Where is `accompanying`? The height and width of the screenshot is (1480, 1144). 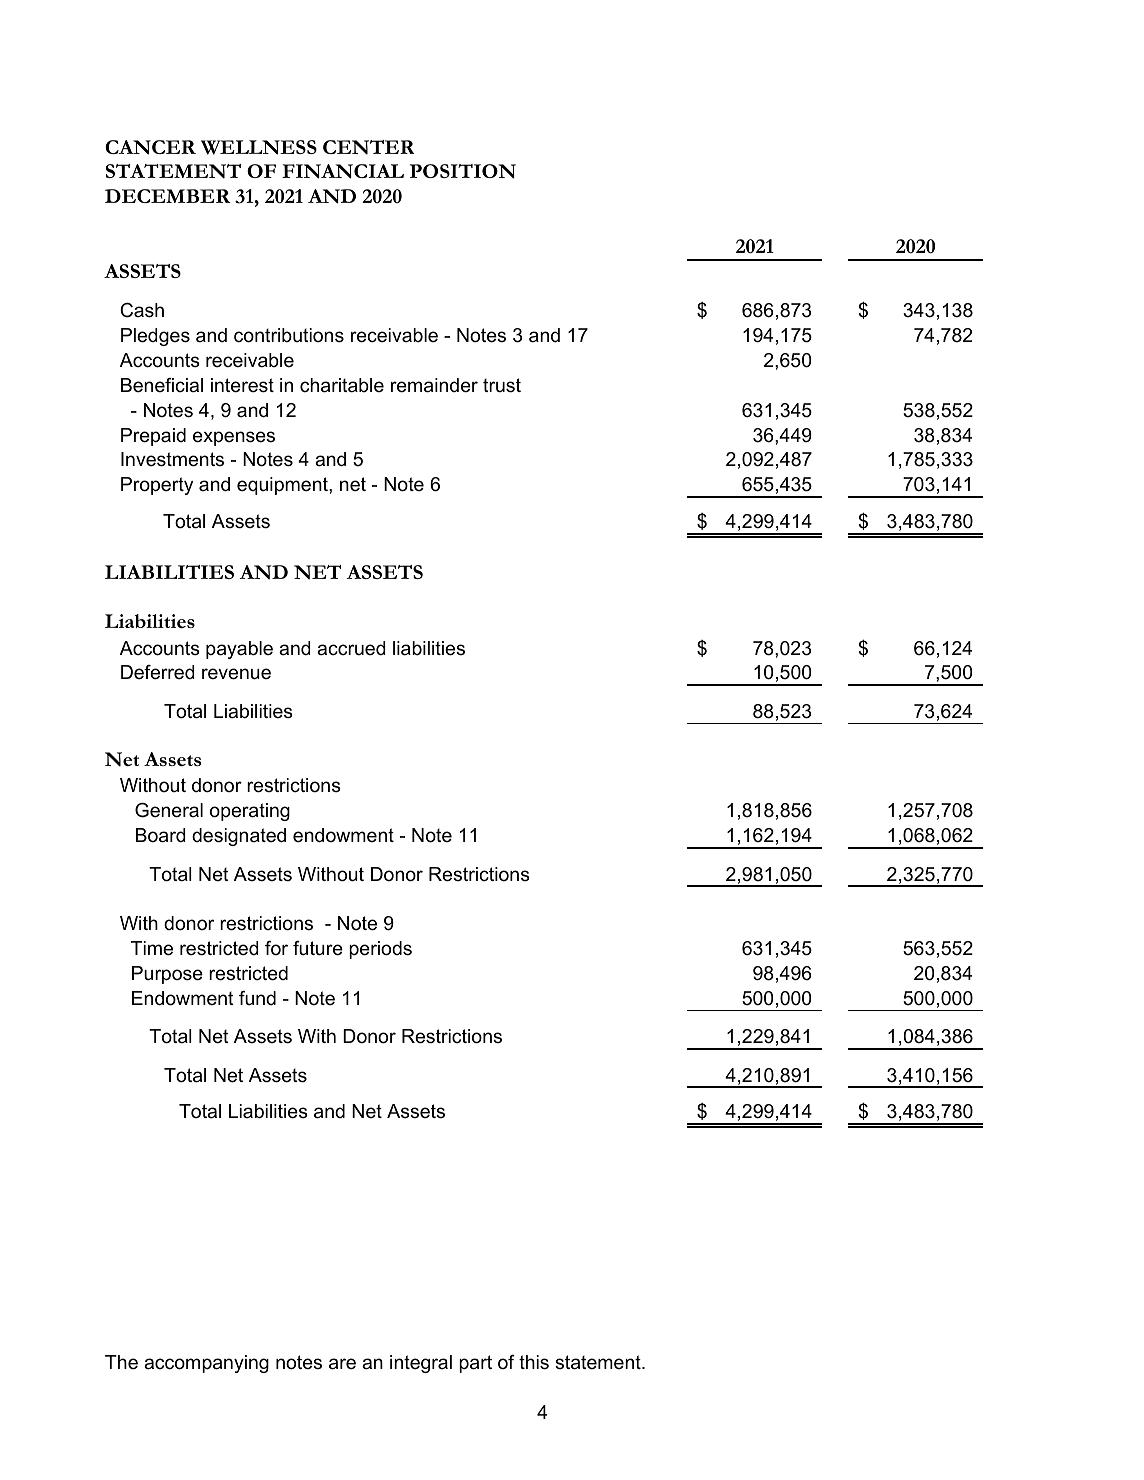
accompanying is located at coordinates (206, 1364).
